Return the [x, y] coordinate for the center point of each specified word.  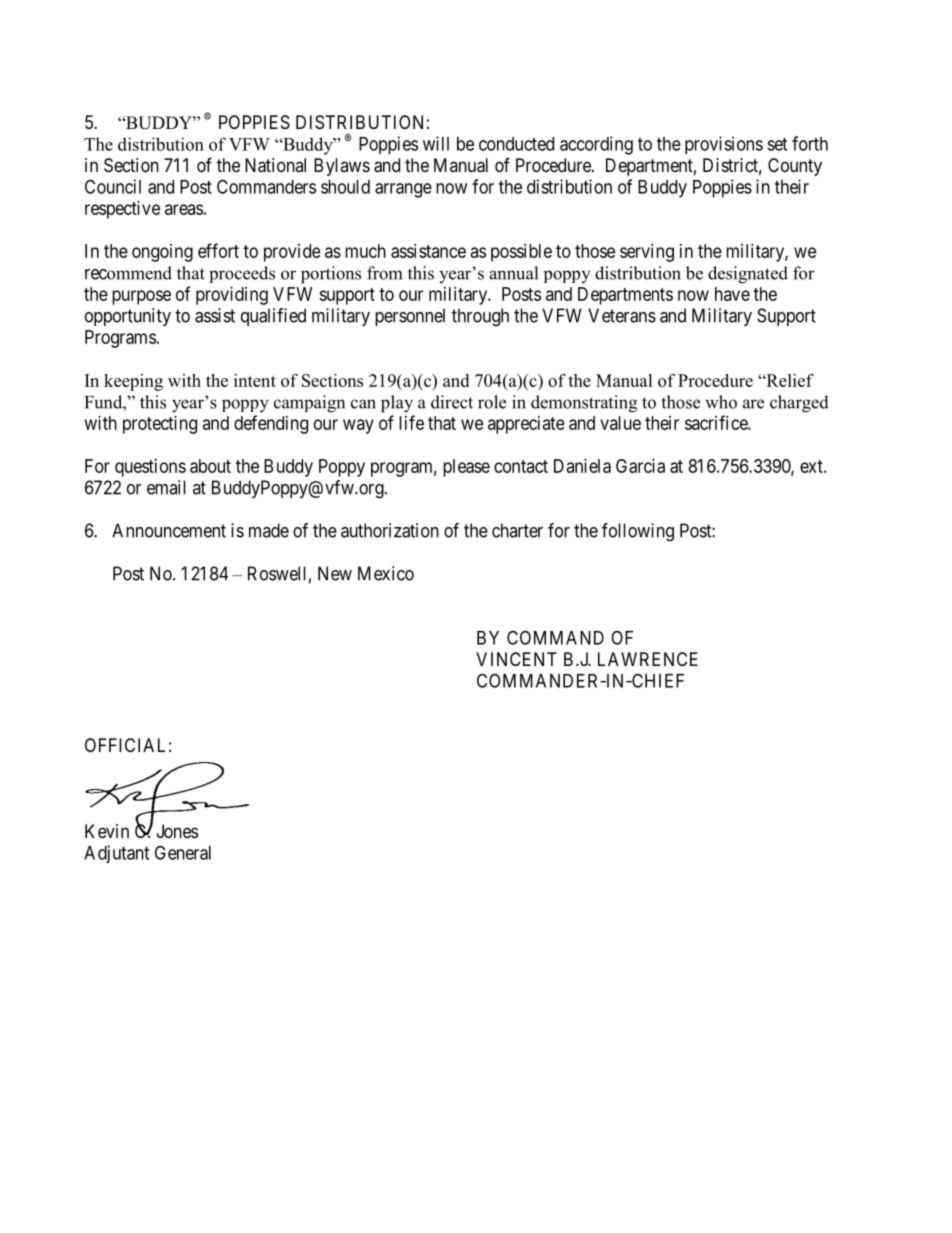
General [183, 852]
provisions [724, 145]
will [436, 143]
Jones [177, 831]
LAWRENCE [648, 659]
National [275, 165]
